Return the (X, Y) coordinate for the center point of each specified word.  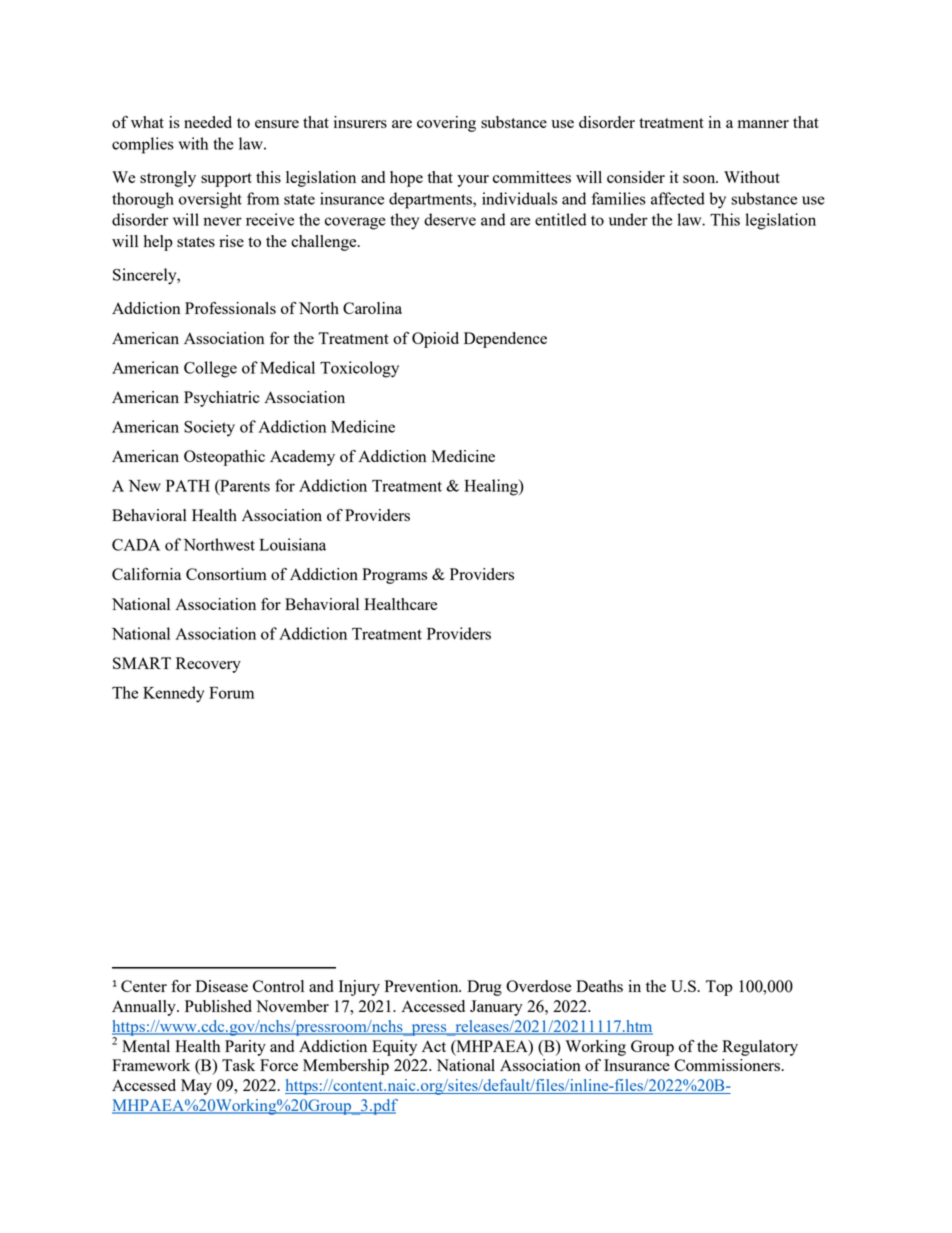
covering (446, 124)
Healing (492, 487)
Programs (394, 576)
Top (719, 988)
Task (238, 1065)
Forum (231, 693)
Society (209, 428)
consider (636, 177)
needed (208, 122)
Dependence (505, 340)
